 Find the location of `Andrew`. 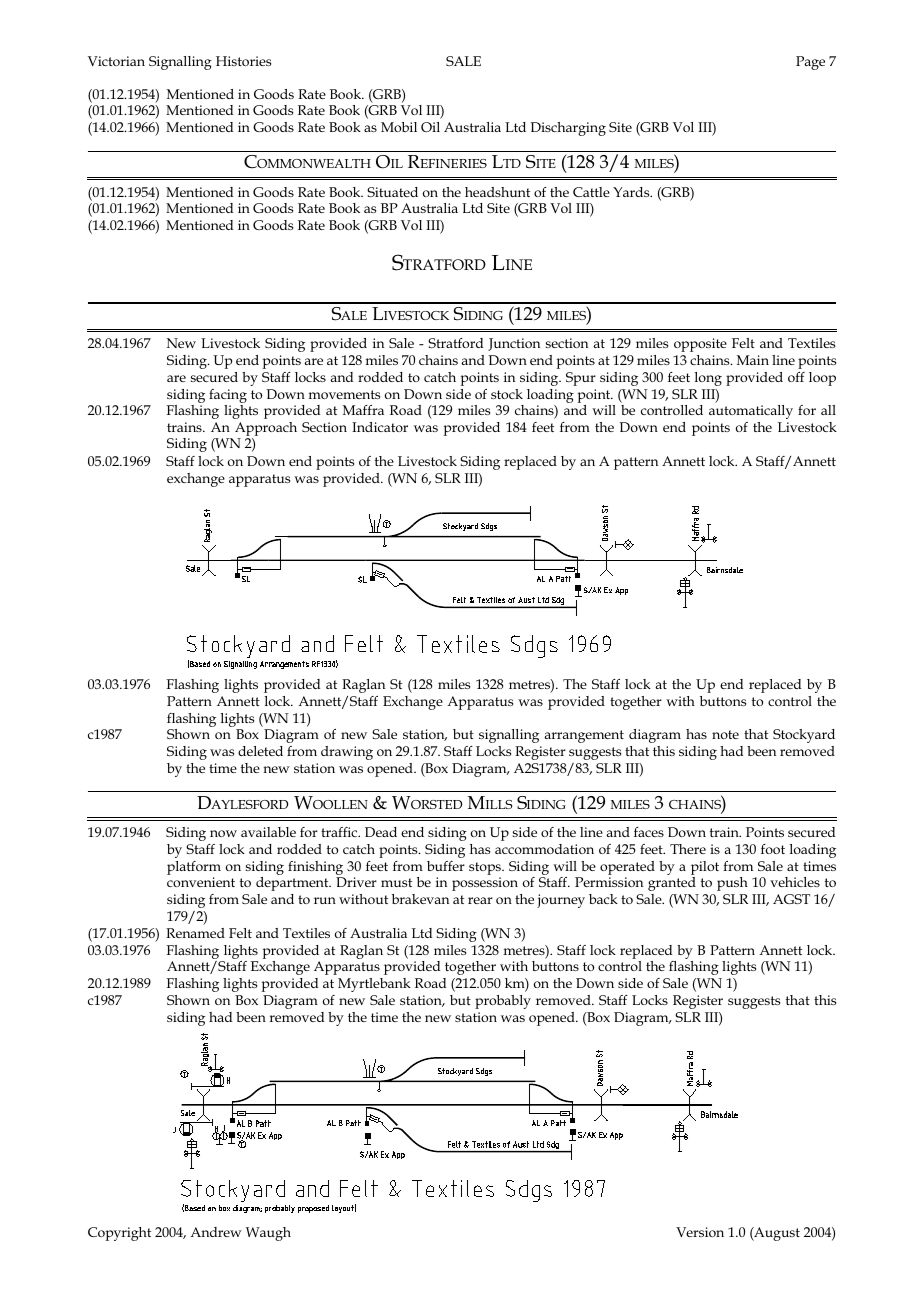

Andrew is located at coordinates (216, 1232).
